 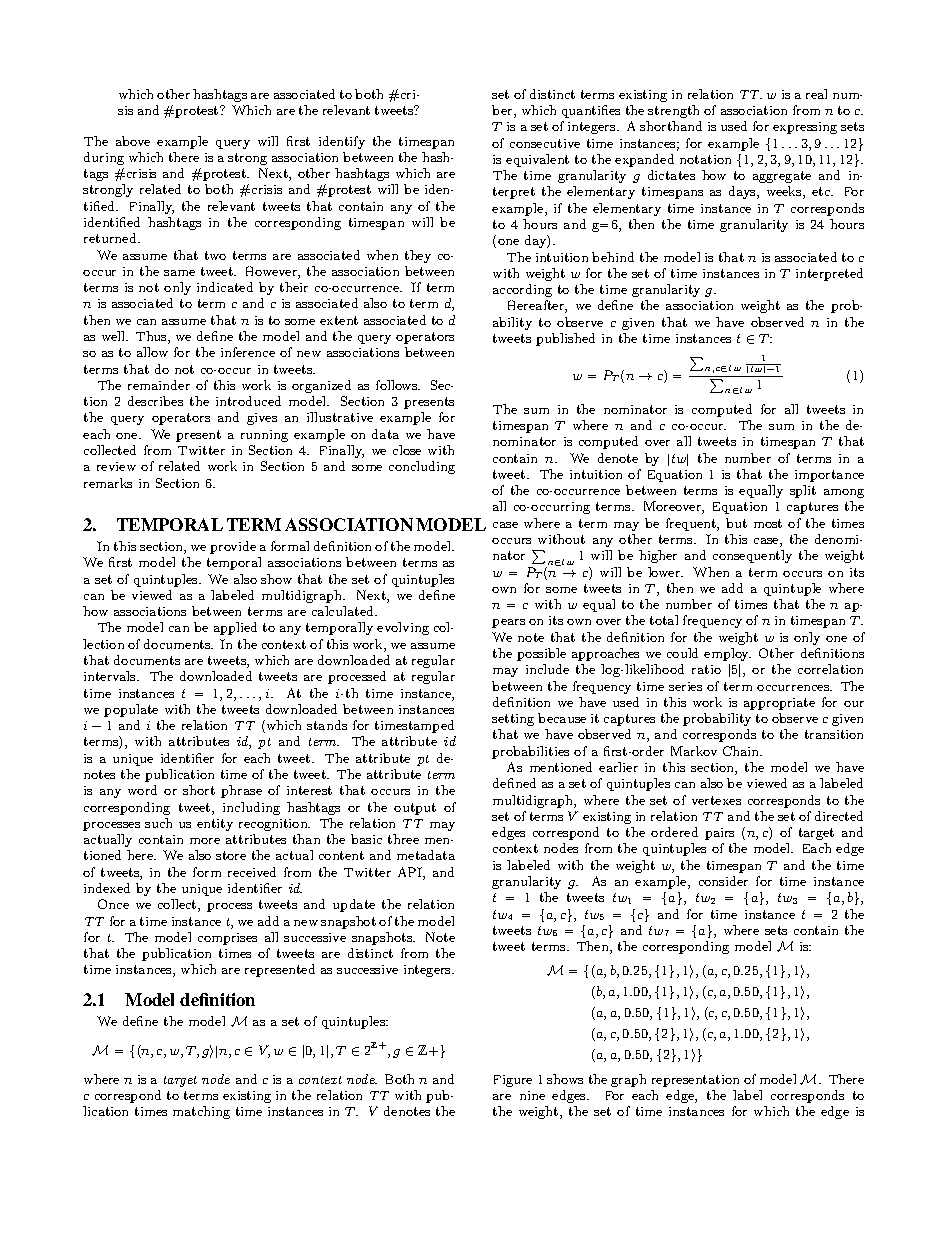 What do you see at coordinates (752, 556) in the screenshot?
I see `consequently` at bounding box center [752, 556].
